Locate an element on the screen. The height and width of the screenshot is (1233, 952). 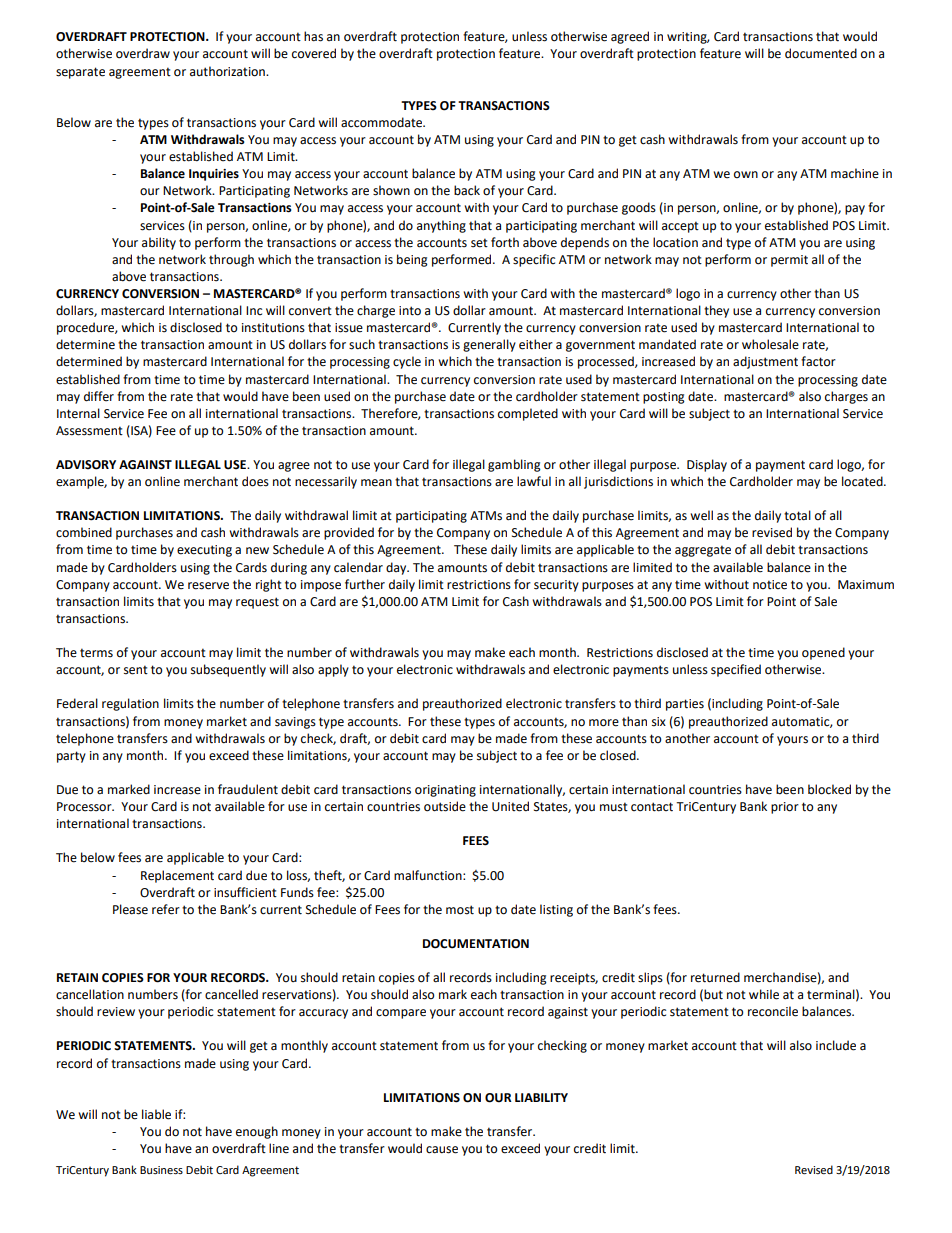
originating is located at coordinates (445, 791).
